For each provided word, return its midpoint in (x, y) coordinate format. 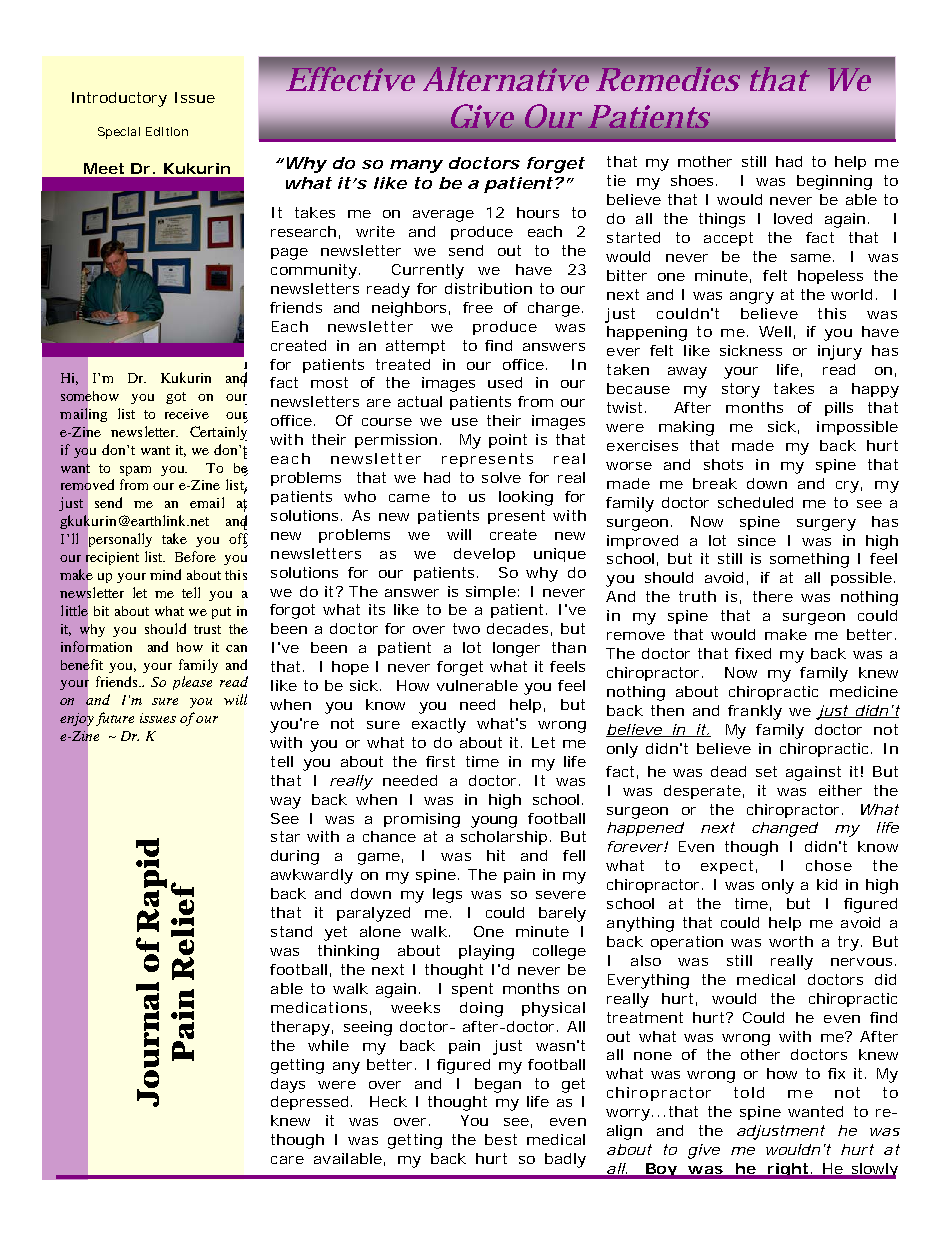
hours (538, 212)
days (288, 1085)
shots (723, 464)
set (766, 771)
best (501, 1139)
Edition (166, 131)
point (508, 441)
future (115, 719)
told (749, 1092)
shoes (692, 180)
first (440, 761)
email (207, 502)
